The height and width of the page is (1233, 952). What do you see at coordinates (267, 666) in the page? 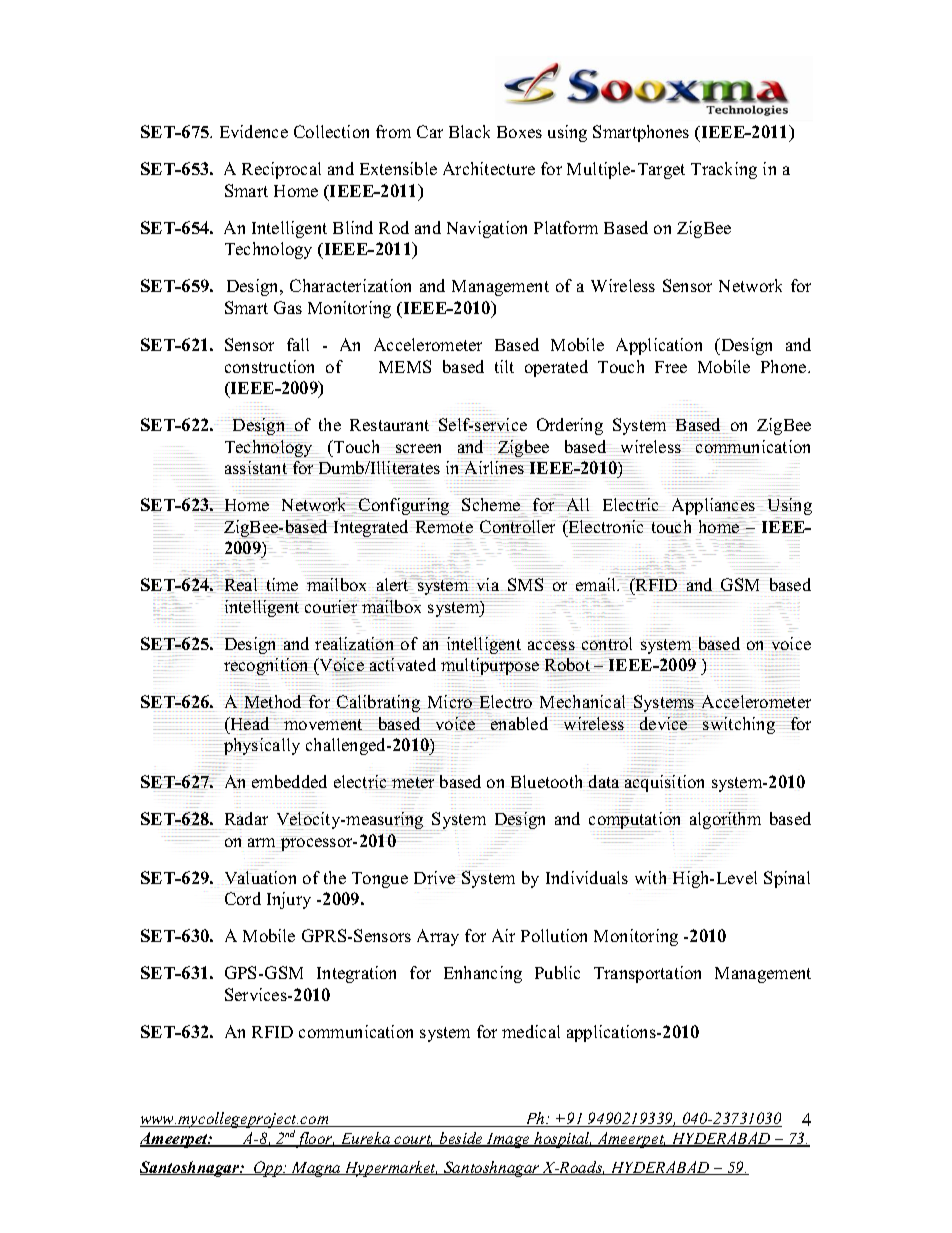
I see `recognition` at bounding box center [267, 666].
